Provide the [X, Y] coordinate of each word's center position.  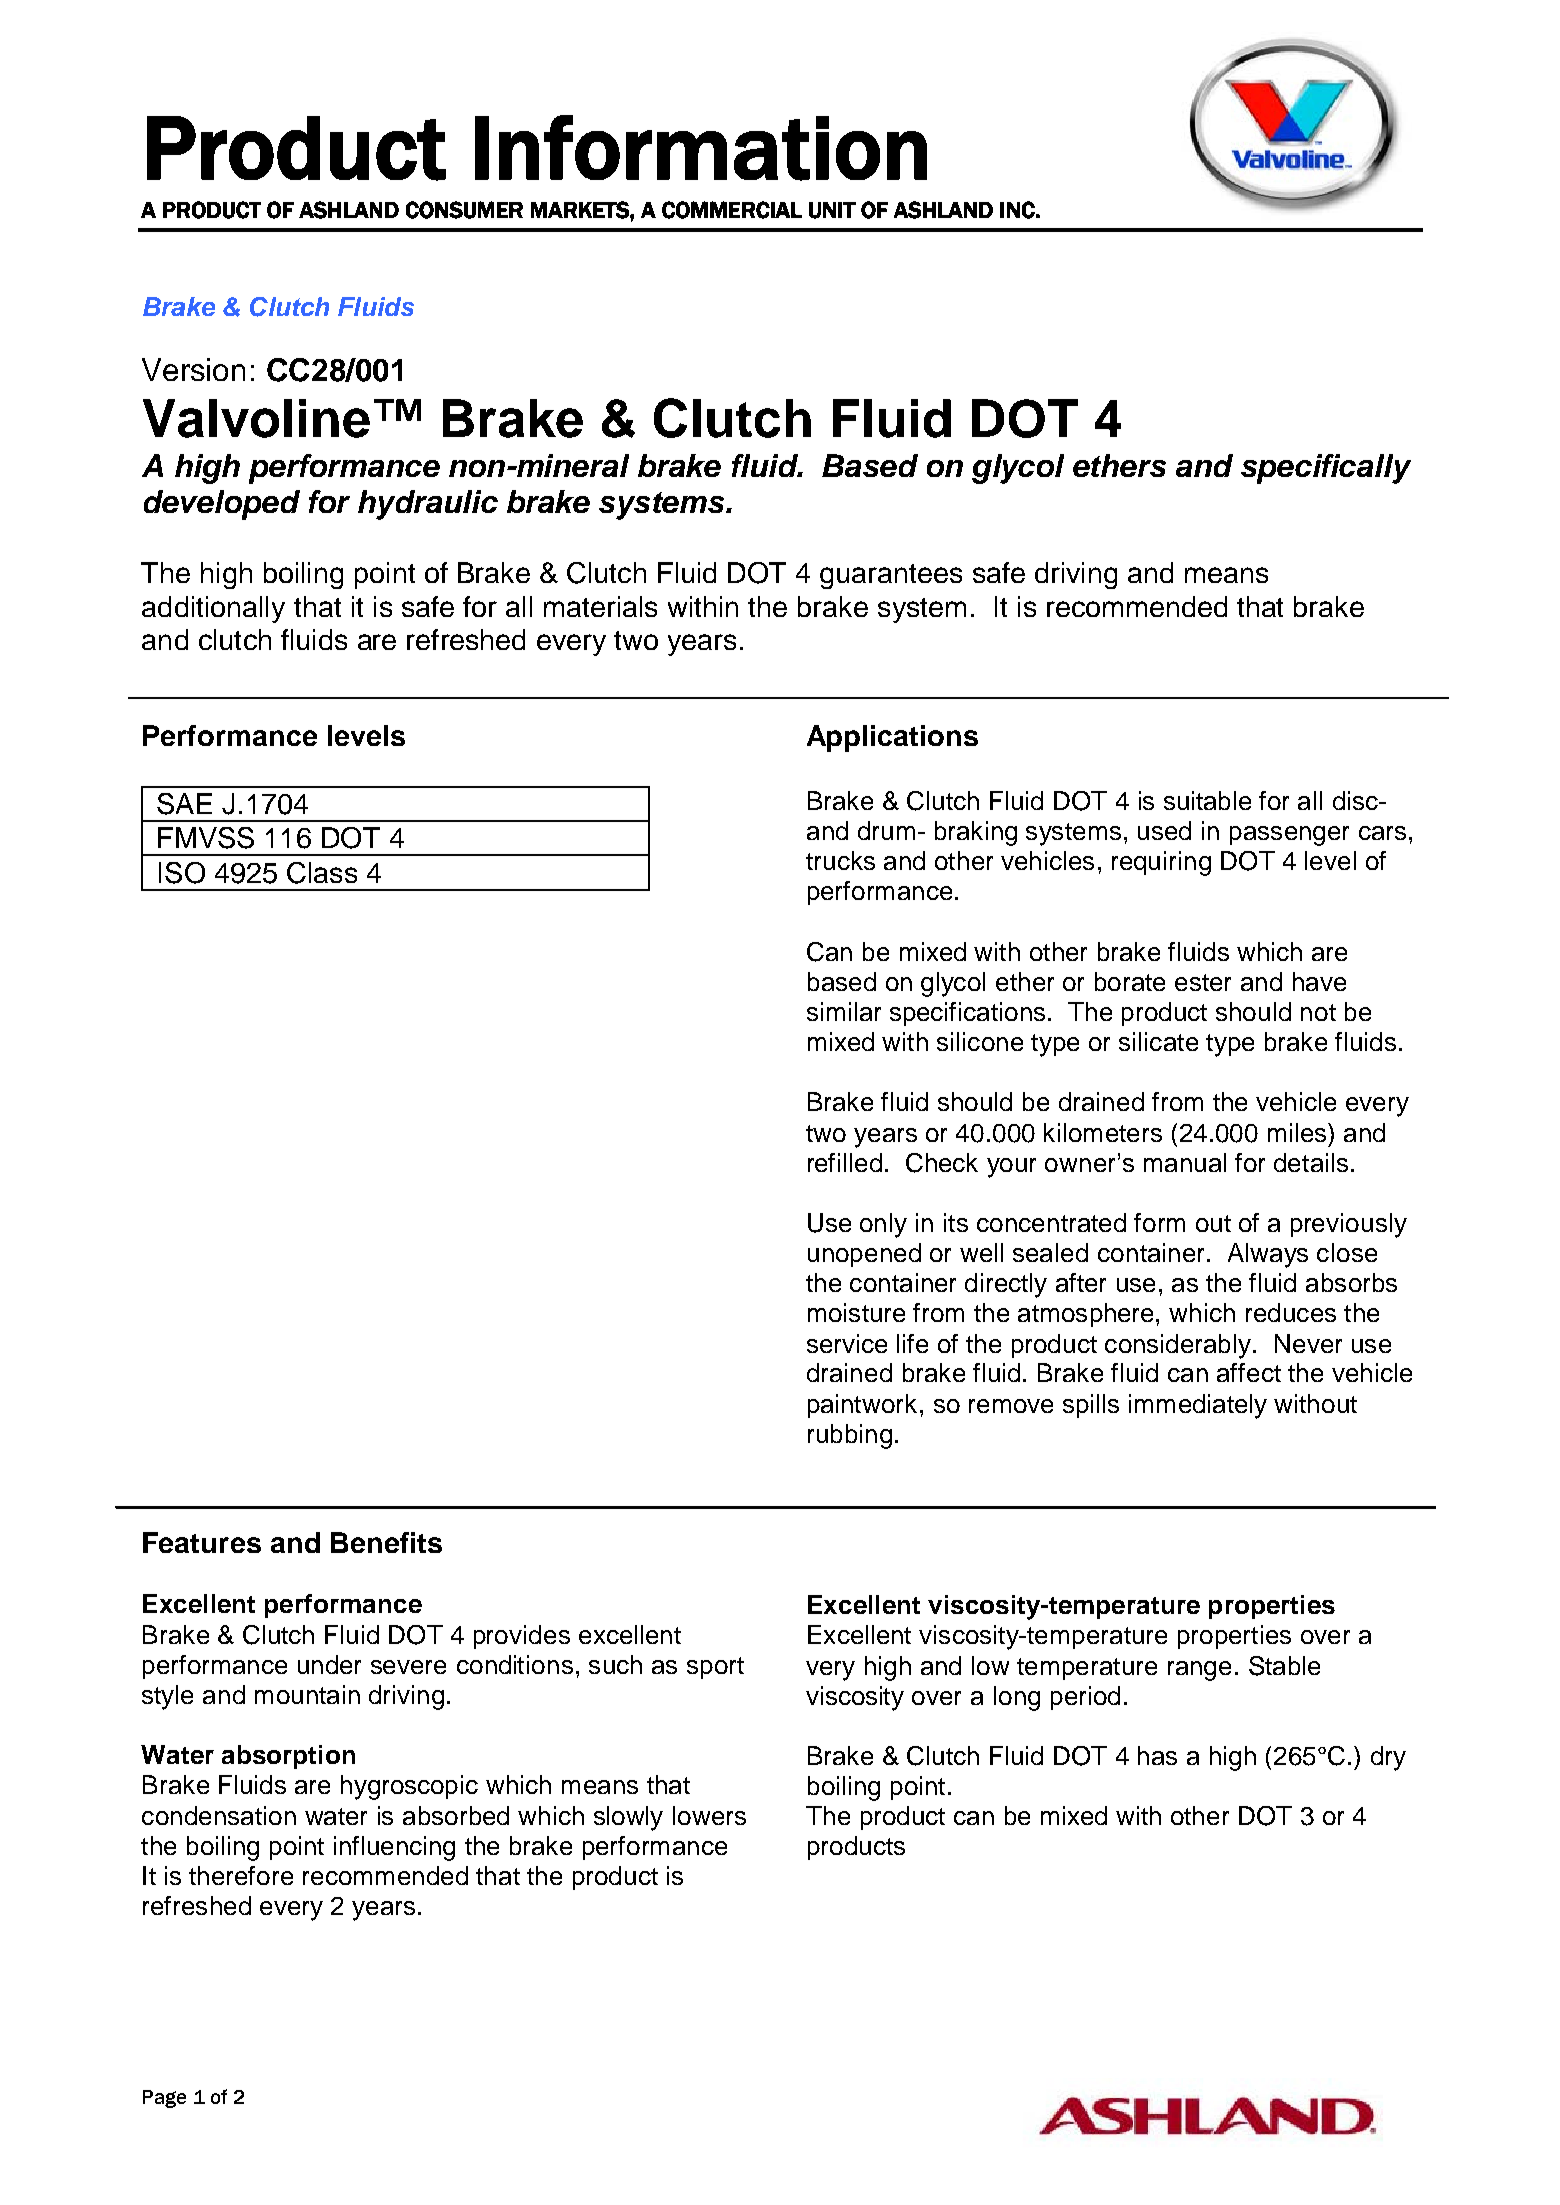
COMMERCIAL [732, 210]
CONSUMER [464, 210]
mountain [307, 1694]
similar [844, 1011]
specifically [1326, 469]
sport [715, 1668]
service [847, 1343]
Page [164, 2099]
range [1199, 1671]
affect [1249, 1372]
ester [1203, 982]
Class [322, 873]
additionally [213, 609]
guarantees [891, 576]
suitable [1207, 800]
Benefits [386, 1542]
